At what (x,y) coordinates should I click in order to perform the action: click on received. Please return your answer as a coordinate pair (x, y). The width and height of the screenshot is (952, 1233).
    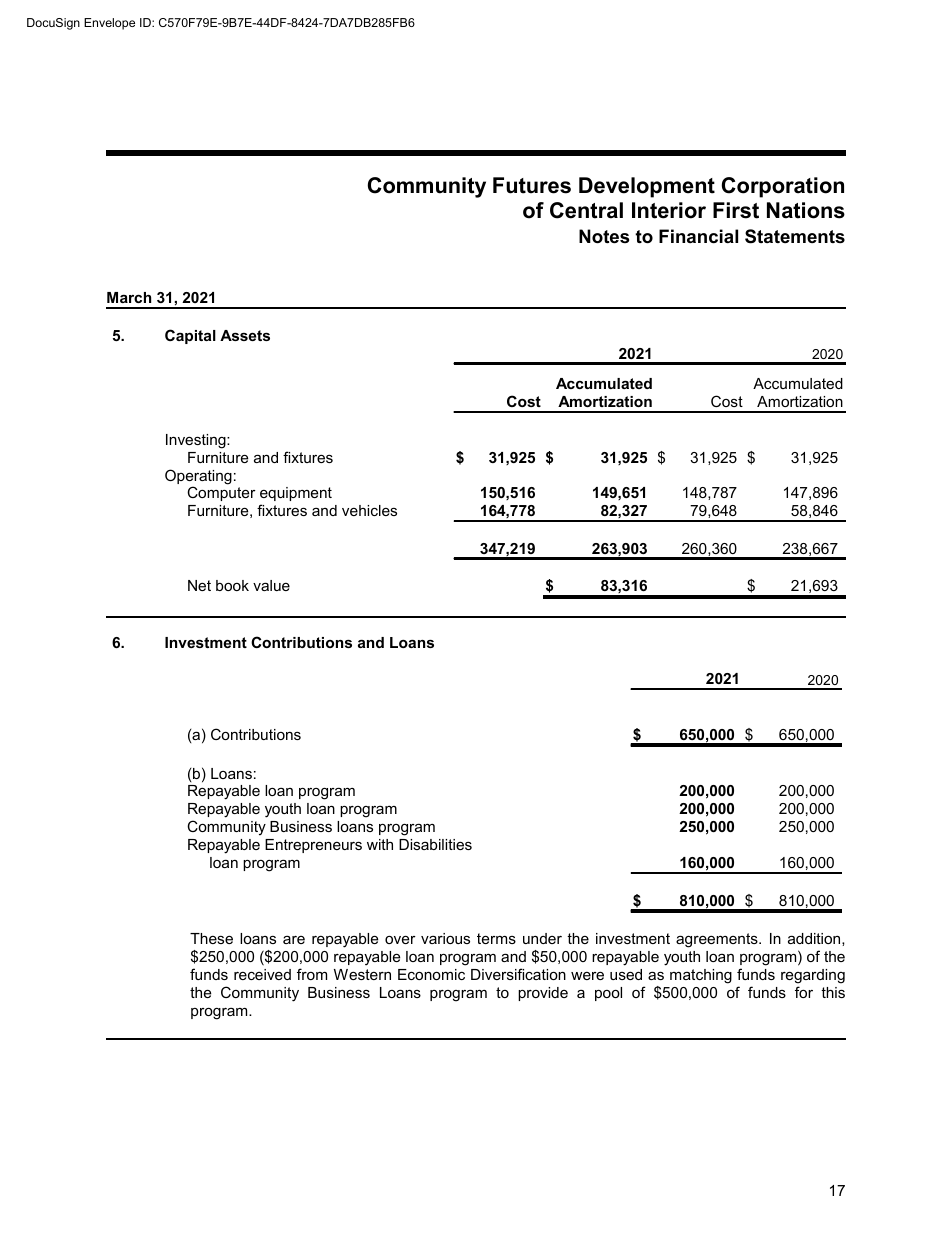
    Looking at the image, I should click on (262, 974).
